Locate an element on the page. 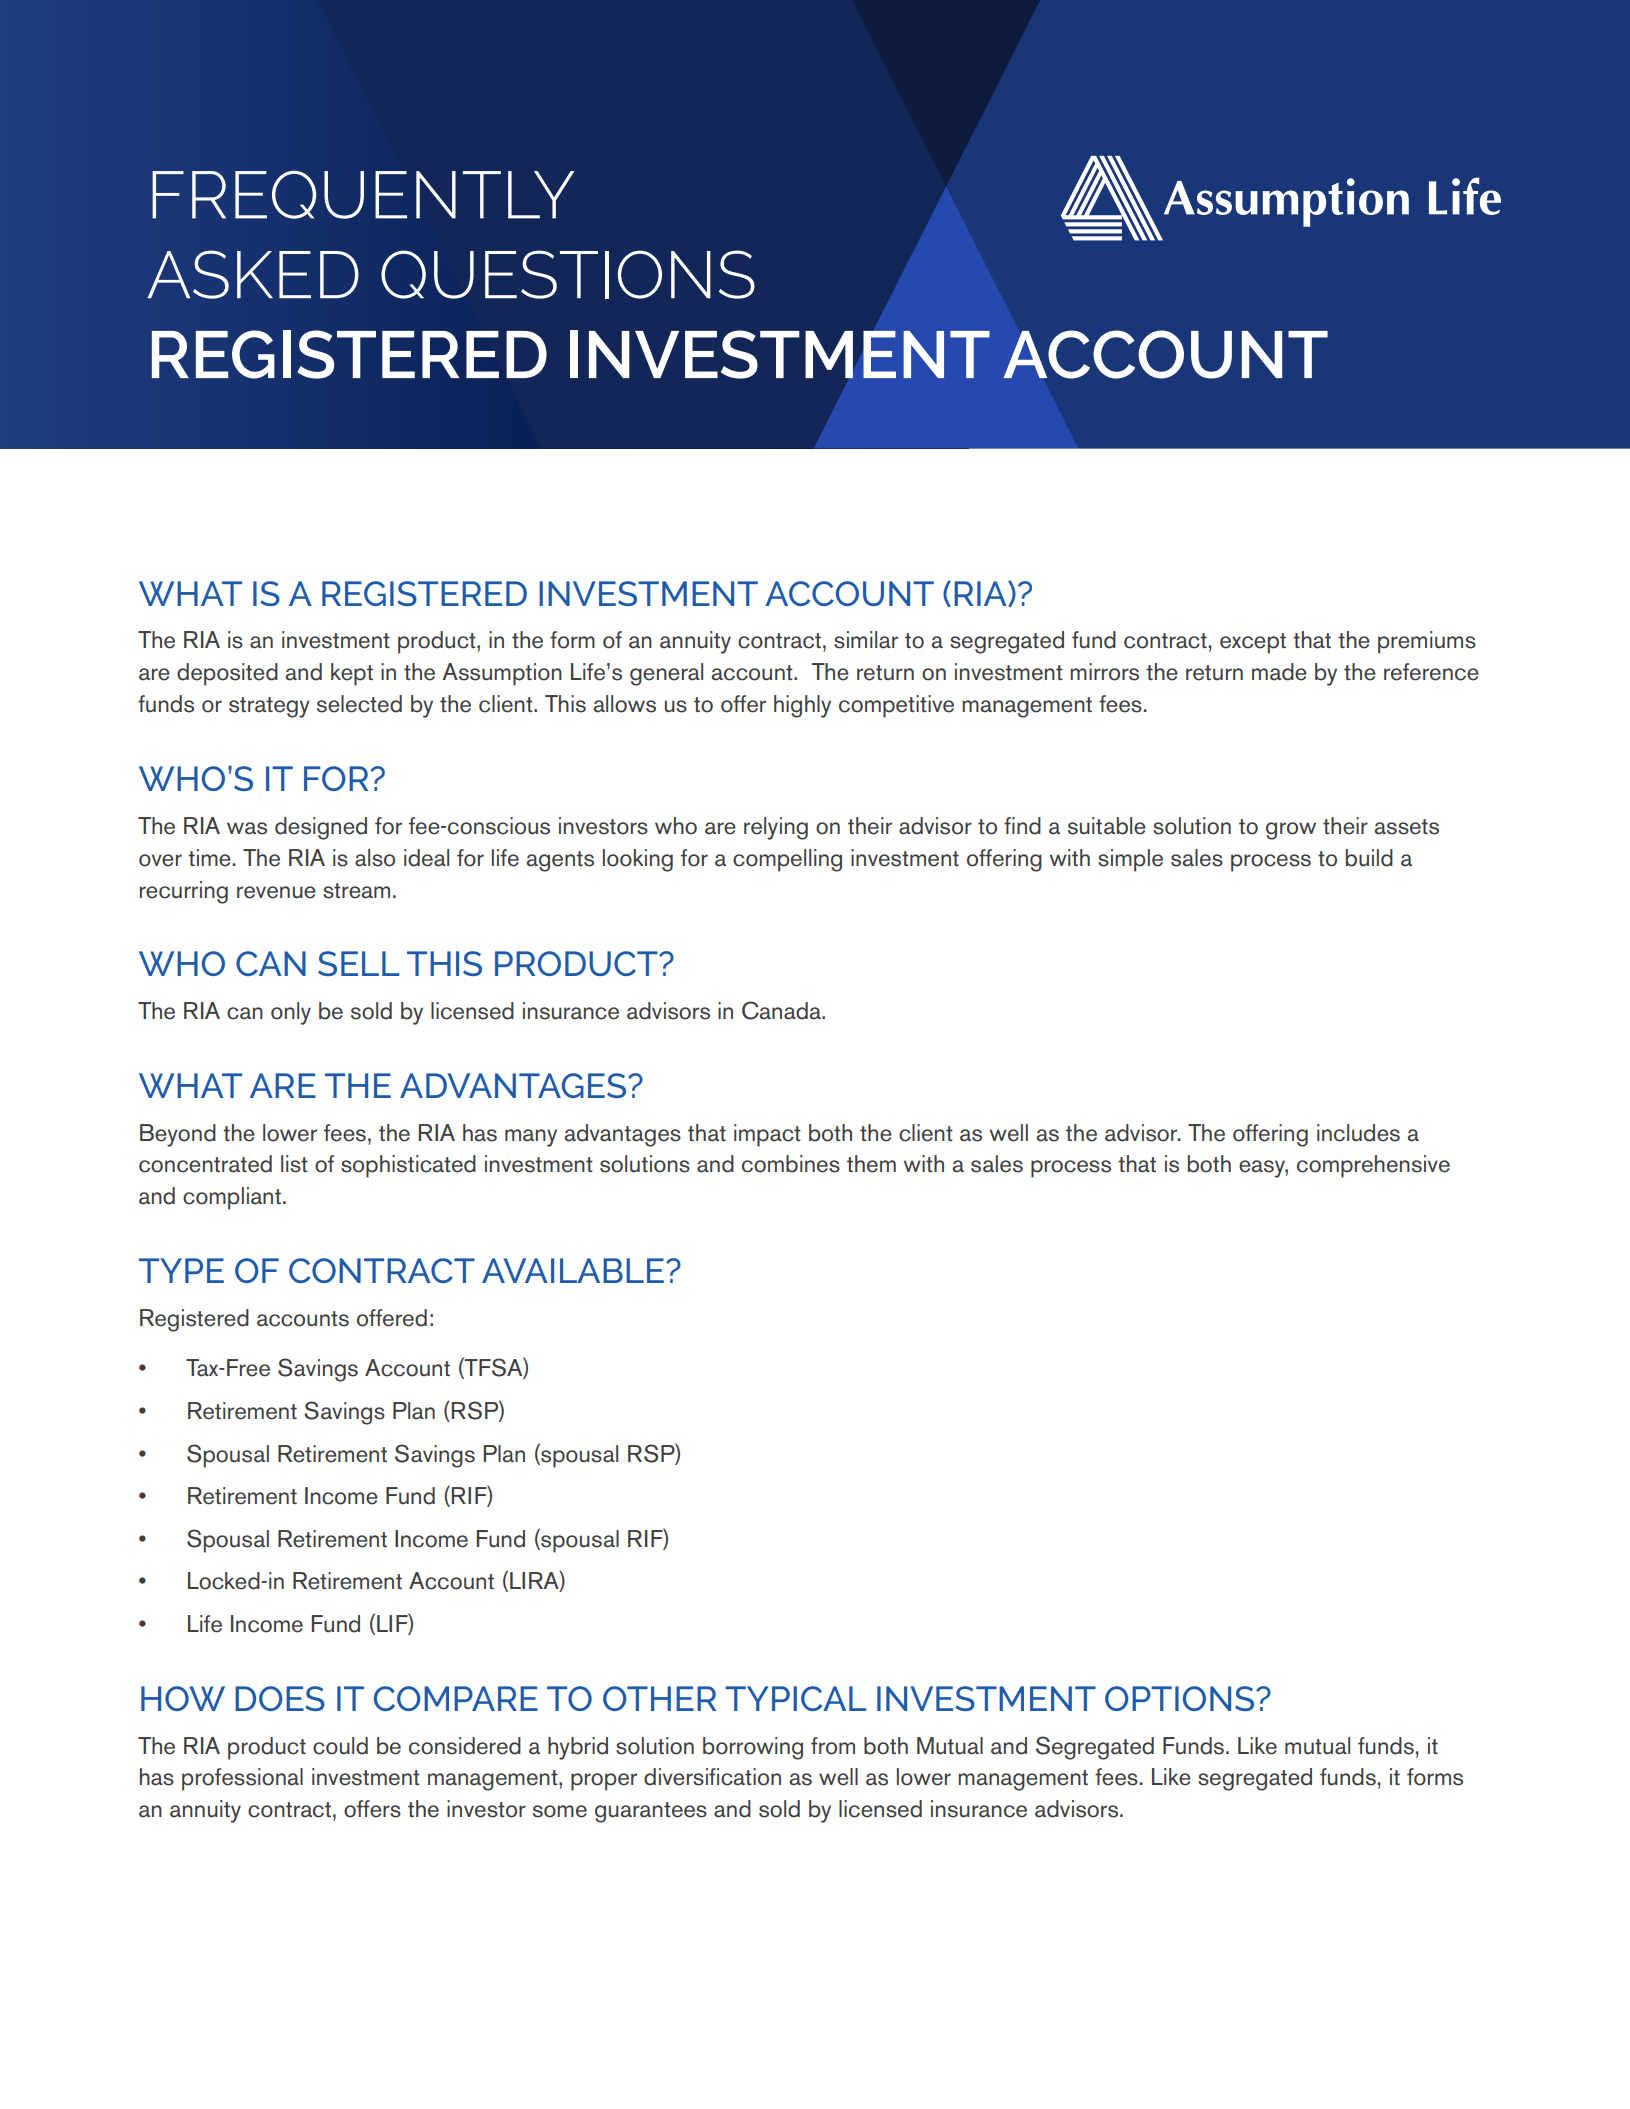  includes is located at coordinates (1358, 1133).
